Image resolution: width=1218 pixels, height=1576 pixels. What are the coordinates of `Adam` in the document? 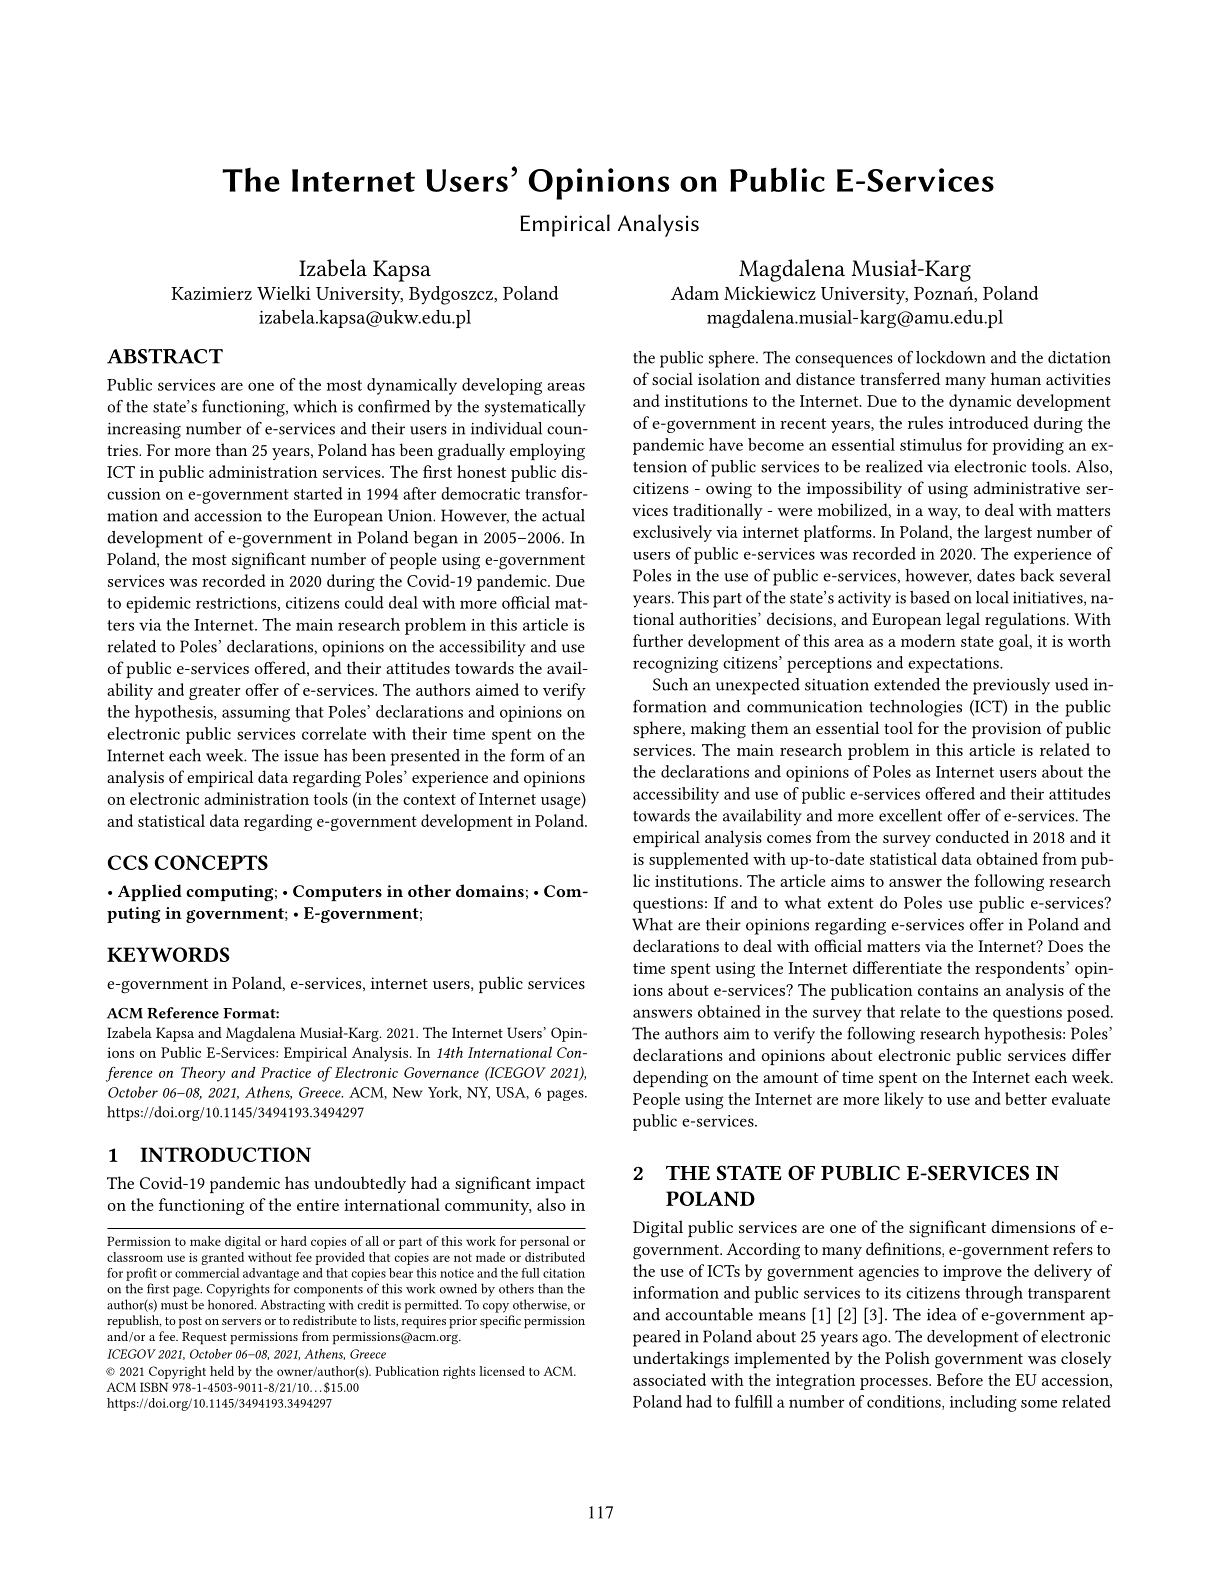 It's located at (695, 293).
